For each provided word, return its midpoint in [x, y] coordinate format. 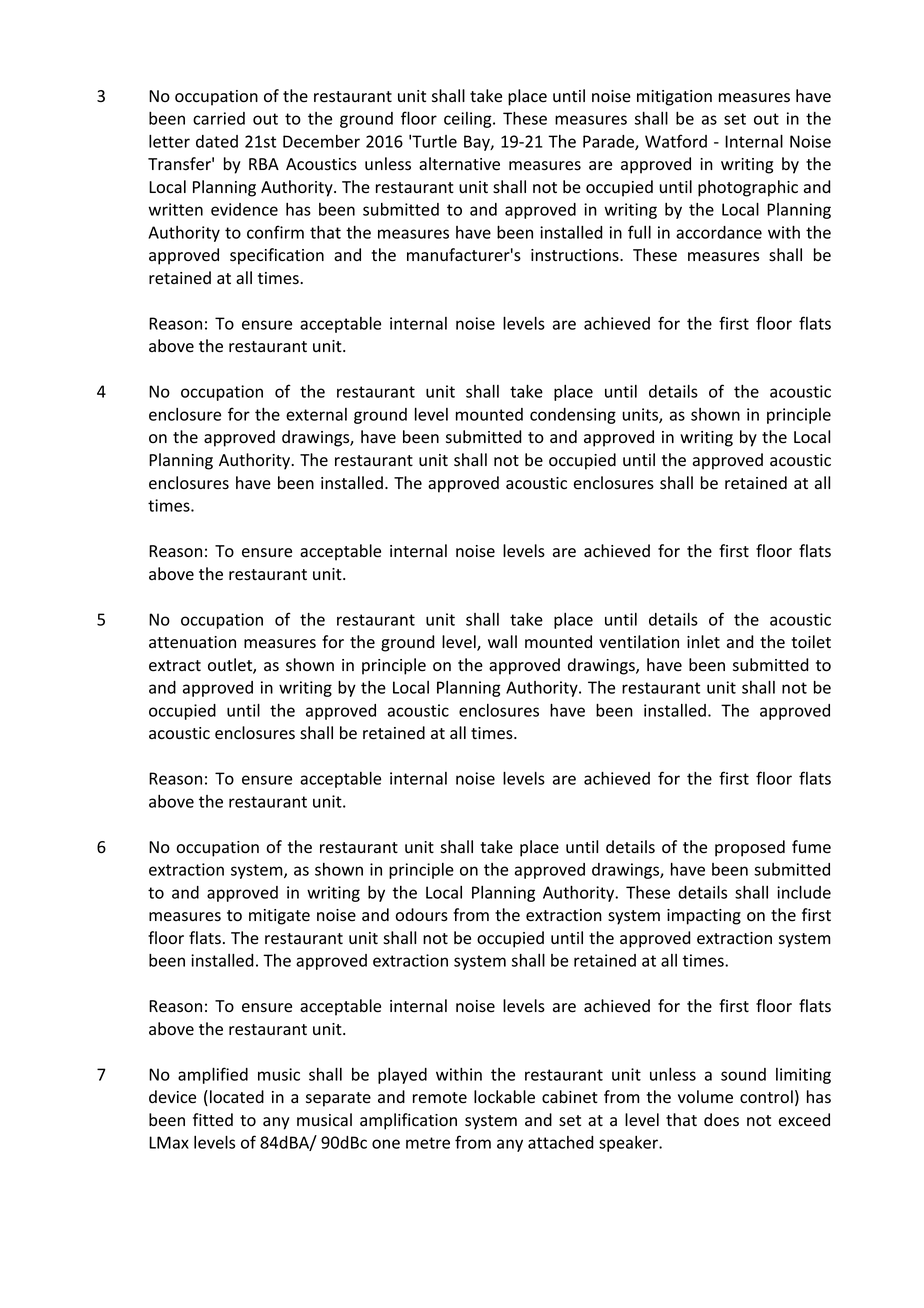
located [237, 1097]
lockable [504, 1097]
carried [219, 118]
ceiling [469, 120]
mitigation [674, 98]
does [721, 1120]
